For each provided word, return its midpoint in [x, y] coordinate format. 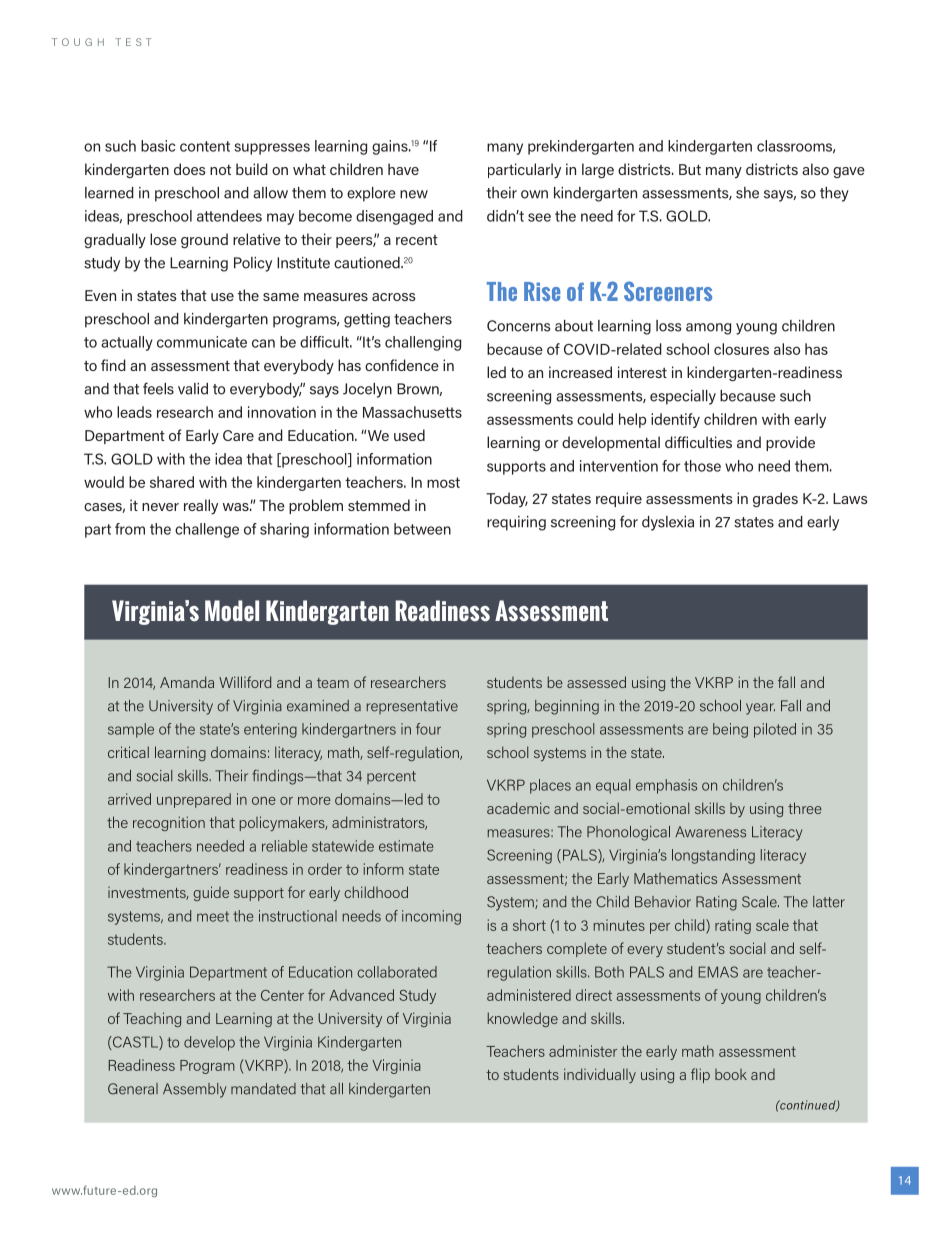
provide [790, 443]
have [403, 169]
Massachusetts [412, 412]
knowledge [523, 1019]
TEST [133, 42]
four [428, 729]
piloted [775, 730]
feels [158, 388]
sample [131, 730]
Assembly [194, 1090]
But [690, 169]
